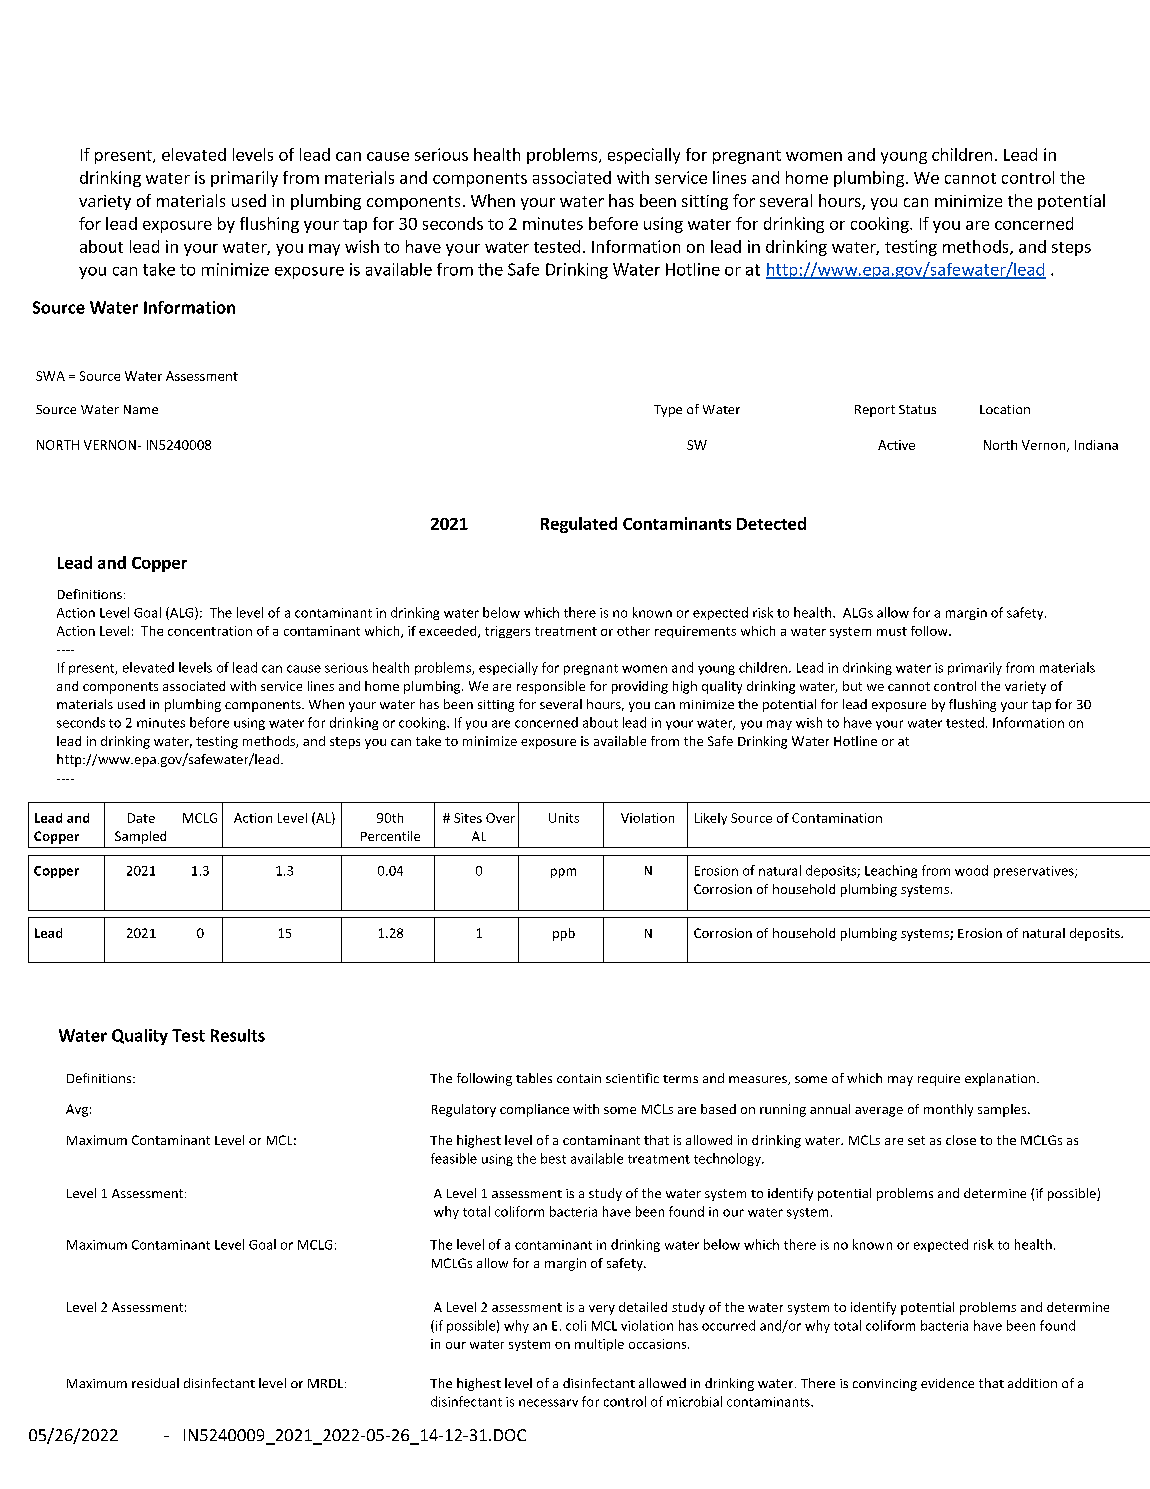 Image resolution: width=1150 pixels, height=1489 pixels. Describe the element at coordinates (1000, 1079) in the document. I see `explanation` at that location.
